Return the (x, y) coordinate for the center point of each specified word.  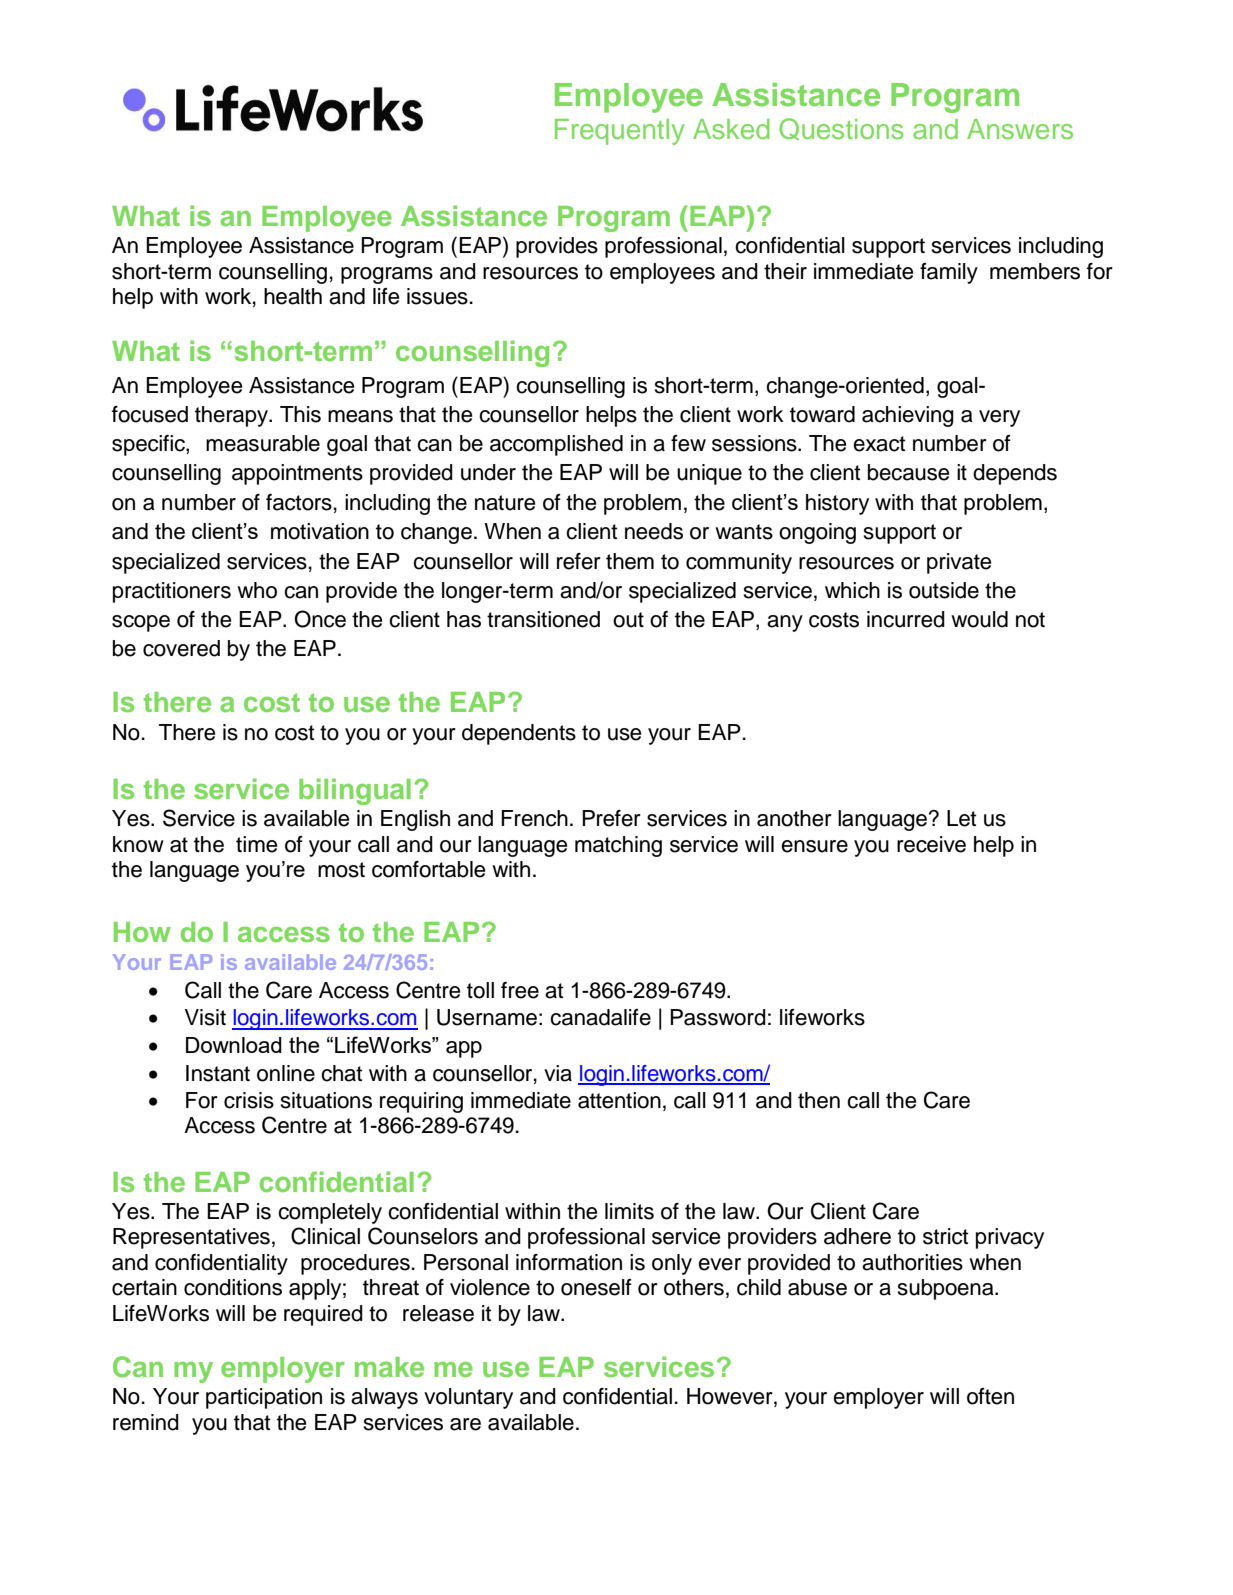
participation (264, 1398)
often (990, 1396)
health (293, 296)
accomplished (556, 445)
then (819, 1100)
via (558, 1073)
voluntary (468, 1398)
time (256, 844)
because (908, 472)
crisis (249, 1100)
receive (931, 844)
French (534, 818)
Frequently (620, 132)
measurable (263, 443)
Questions (841, 129)
